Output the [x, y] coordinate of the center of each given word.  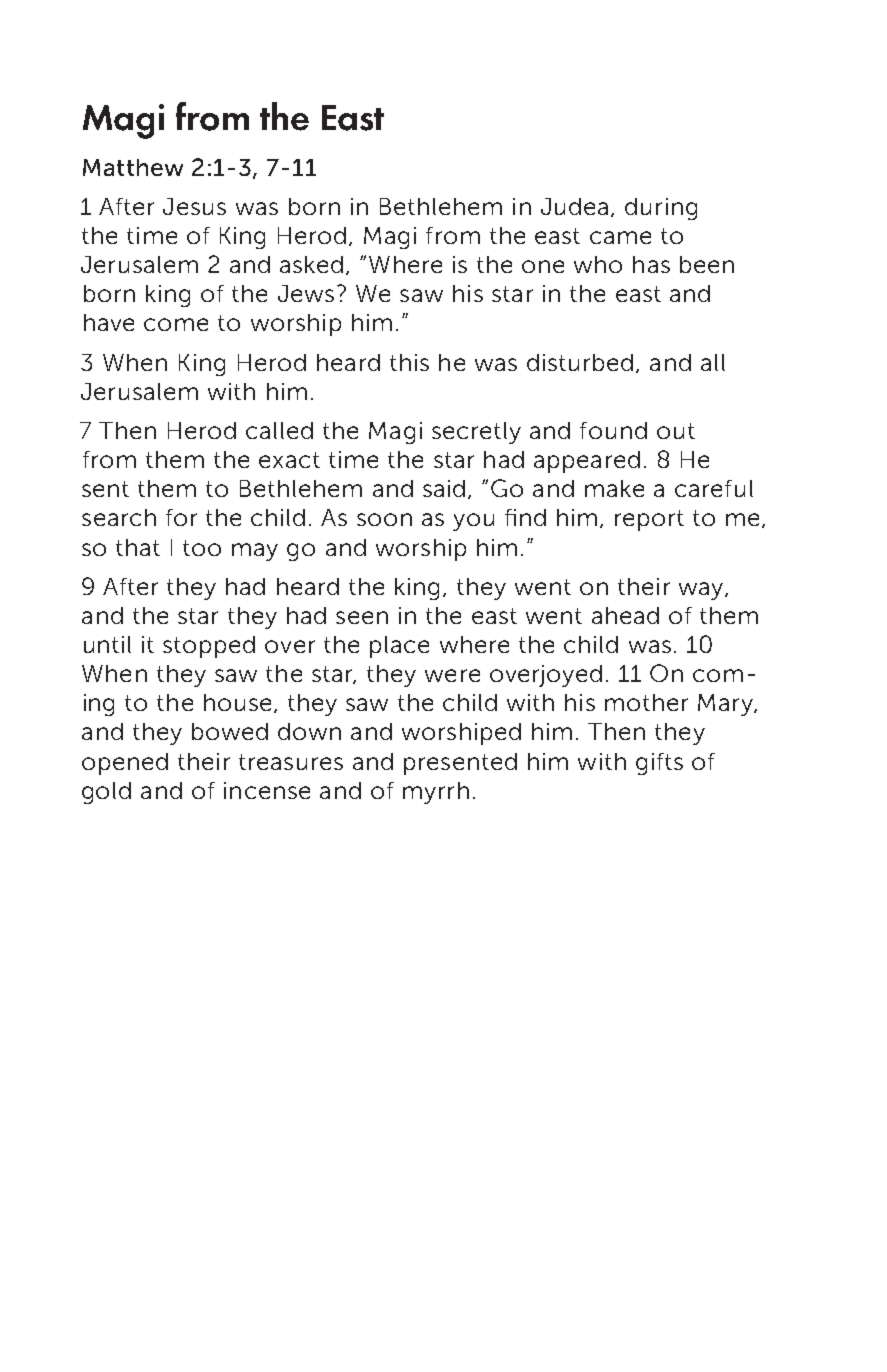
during [661, 209]
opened [125, 764]
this [409, 362]
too [202, 548]
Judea [574, 206]
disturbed [580, 362]
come [176, 324]
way [702, 591]
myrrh [436, 793]
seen [362, 617]
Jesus [194, 206]
